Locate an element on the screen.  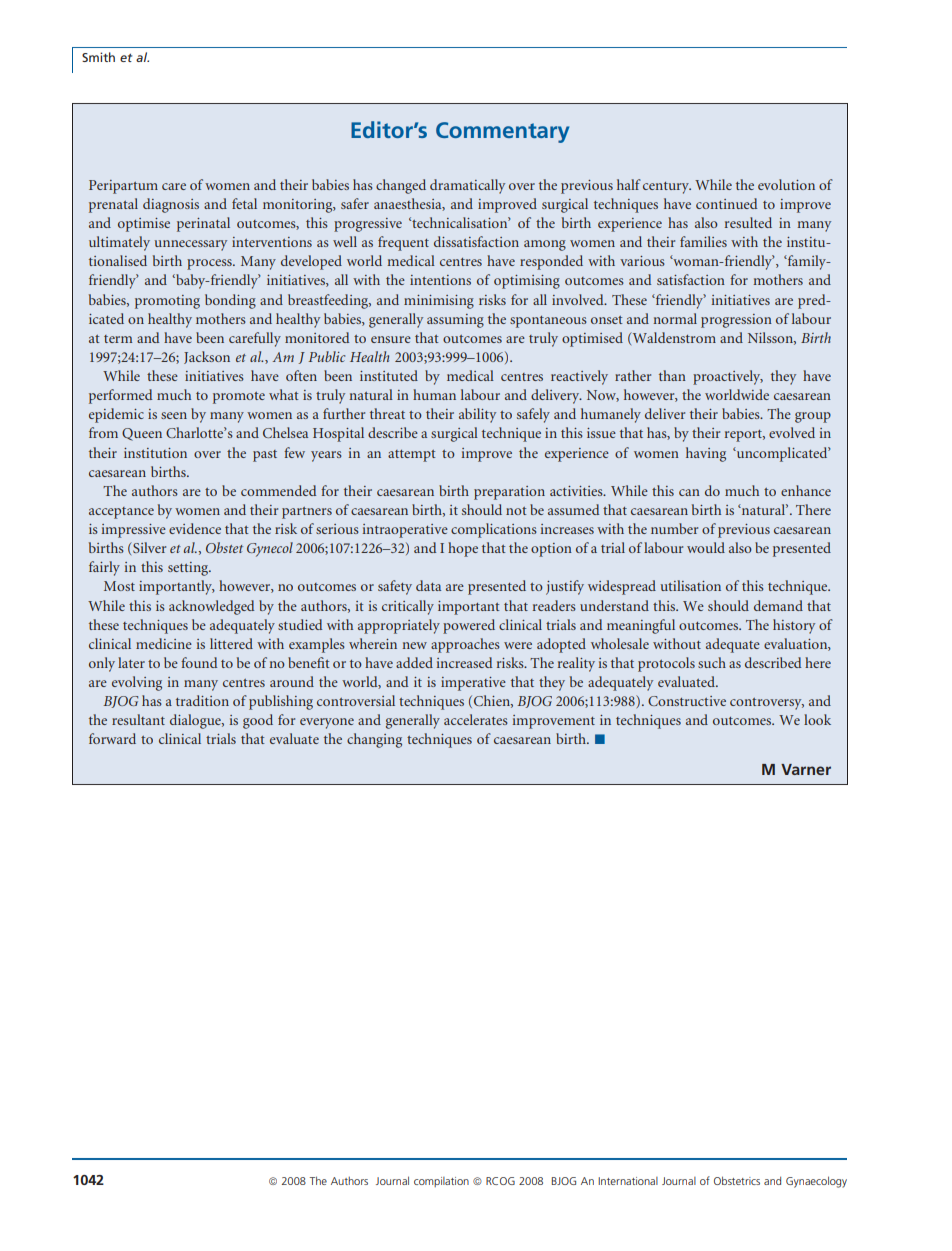
demand is located at coordinates (778, 605).
